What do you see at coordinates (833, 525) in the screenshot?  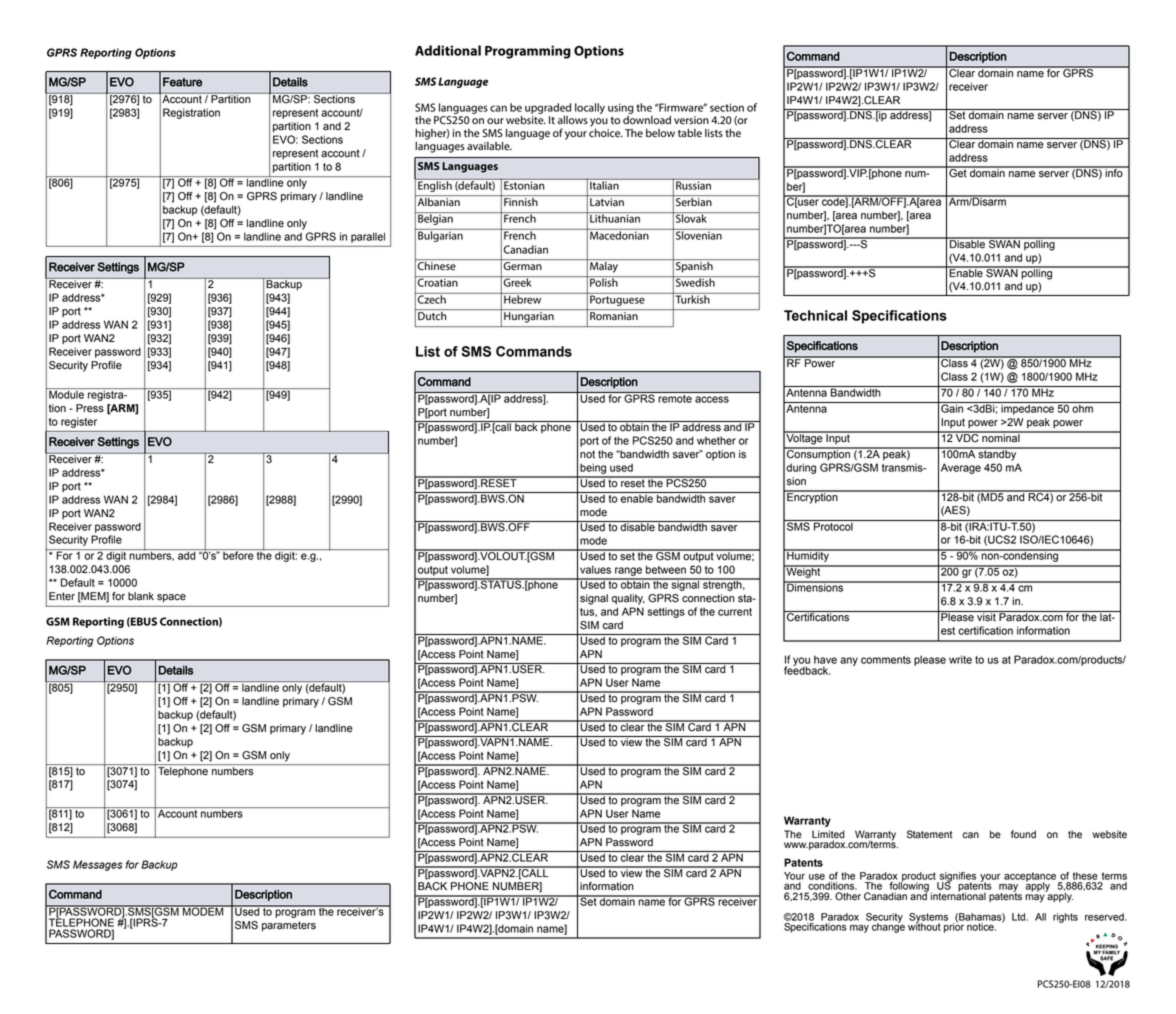 I see `Protocol` at bounding box center [833, 525].
